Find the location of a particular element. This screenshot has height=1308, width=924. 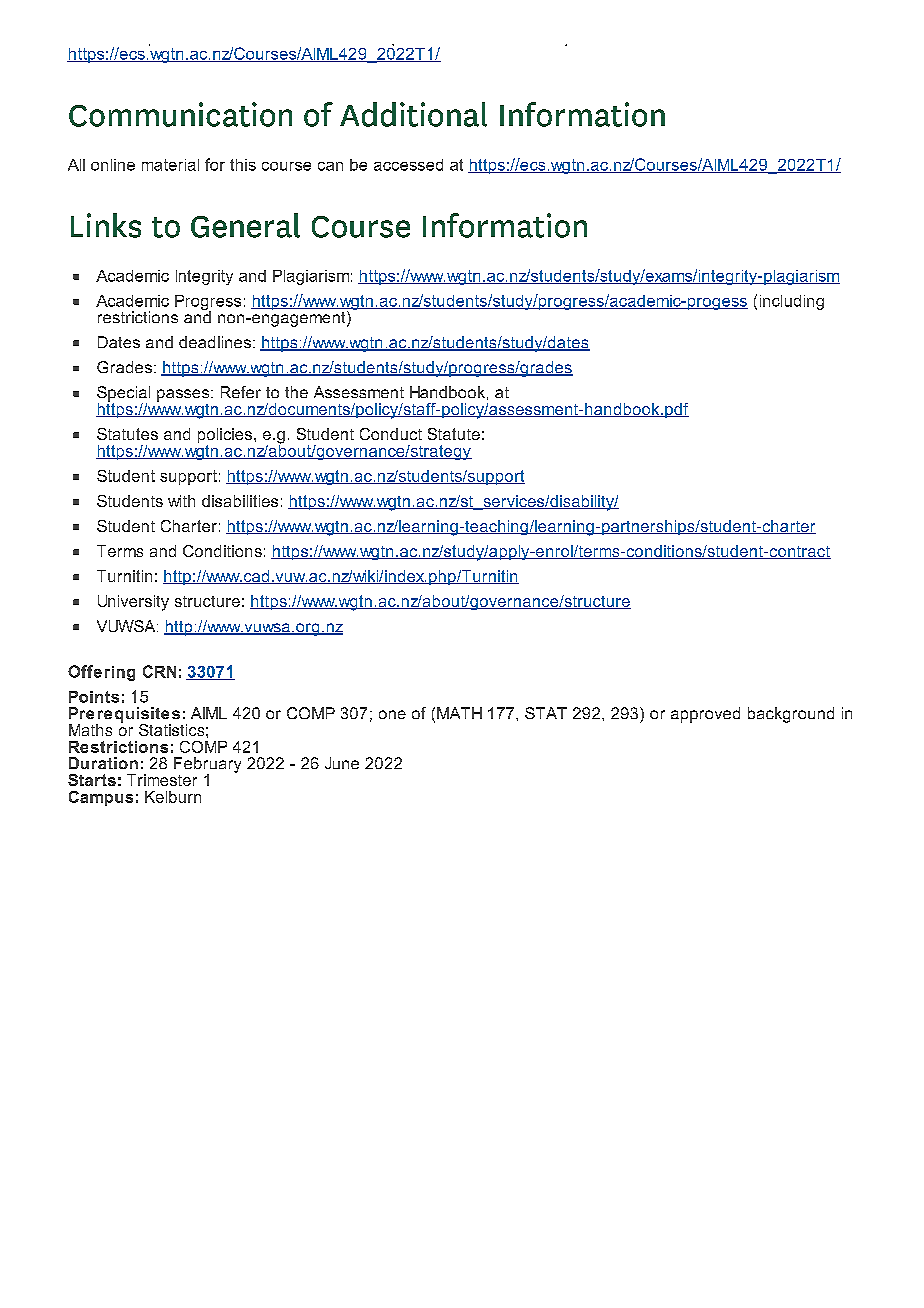

disabilities is located at coordinates (240, 501).
